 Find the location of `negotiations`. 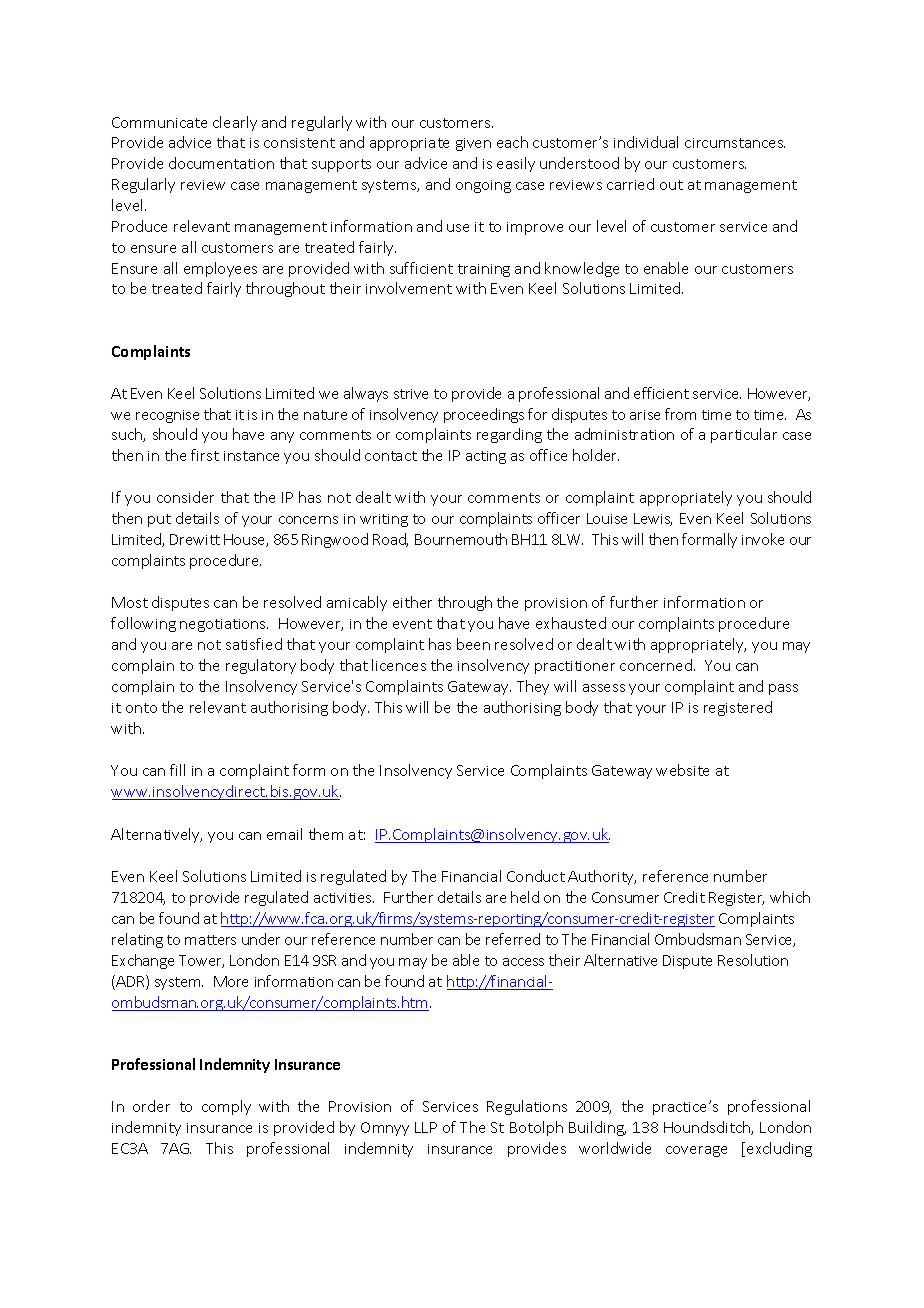

negotiations is located at coordinates (224, 625).
